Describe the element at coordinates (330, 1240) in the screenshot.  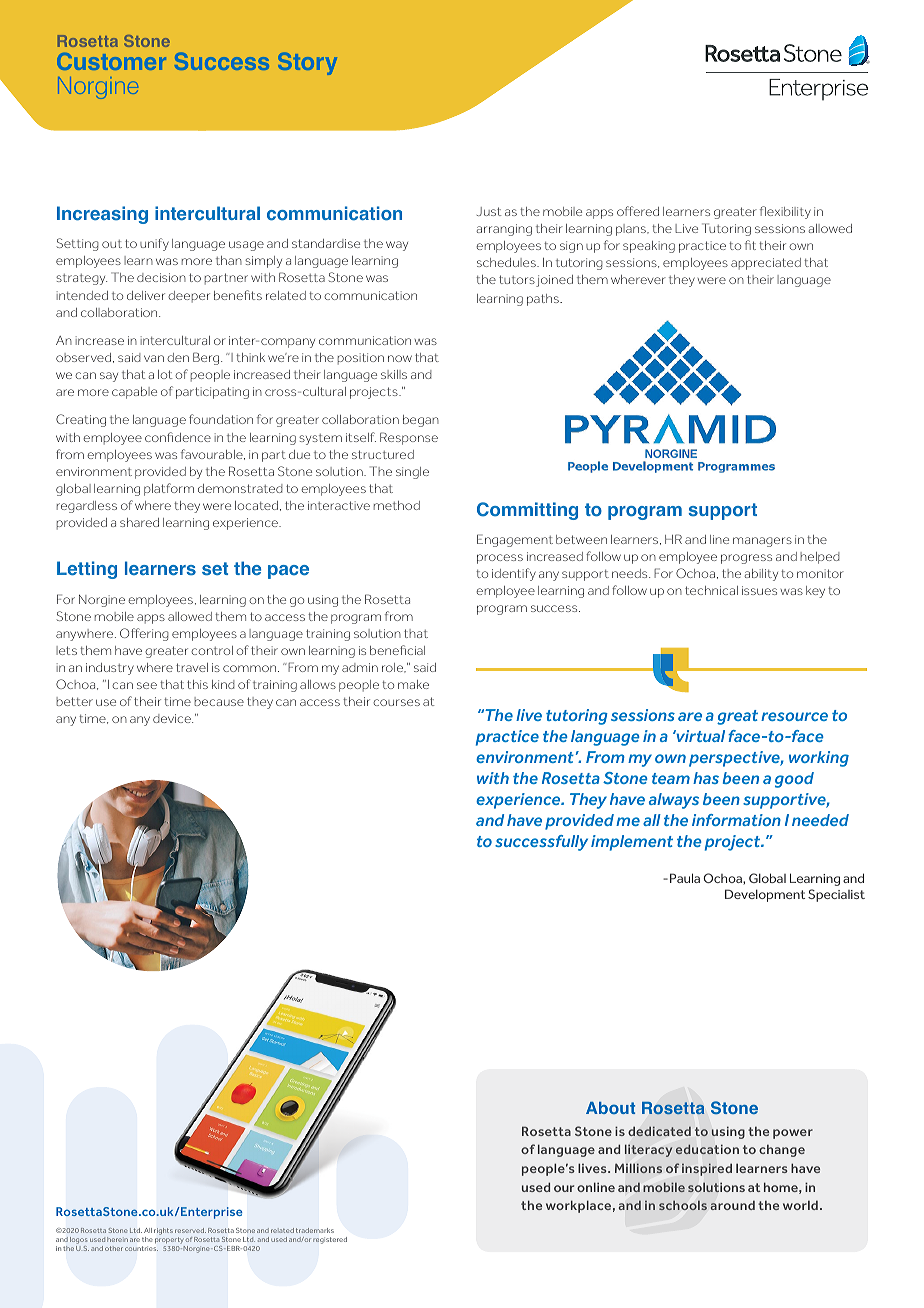
I see `registered` at that location.
